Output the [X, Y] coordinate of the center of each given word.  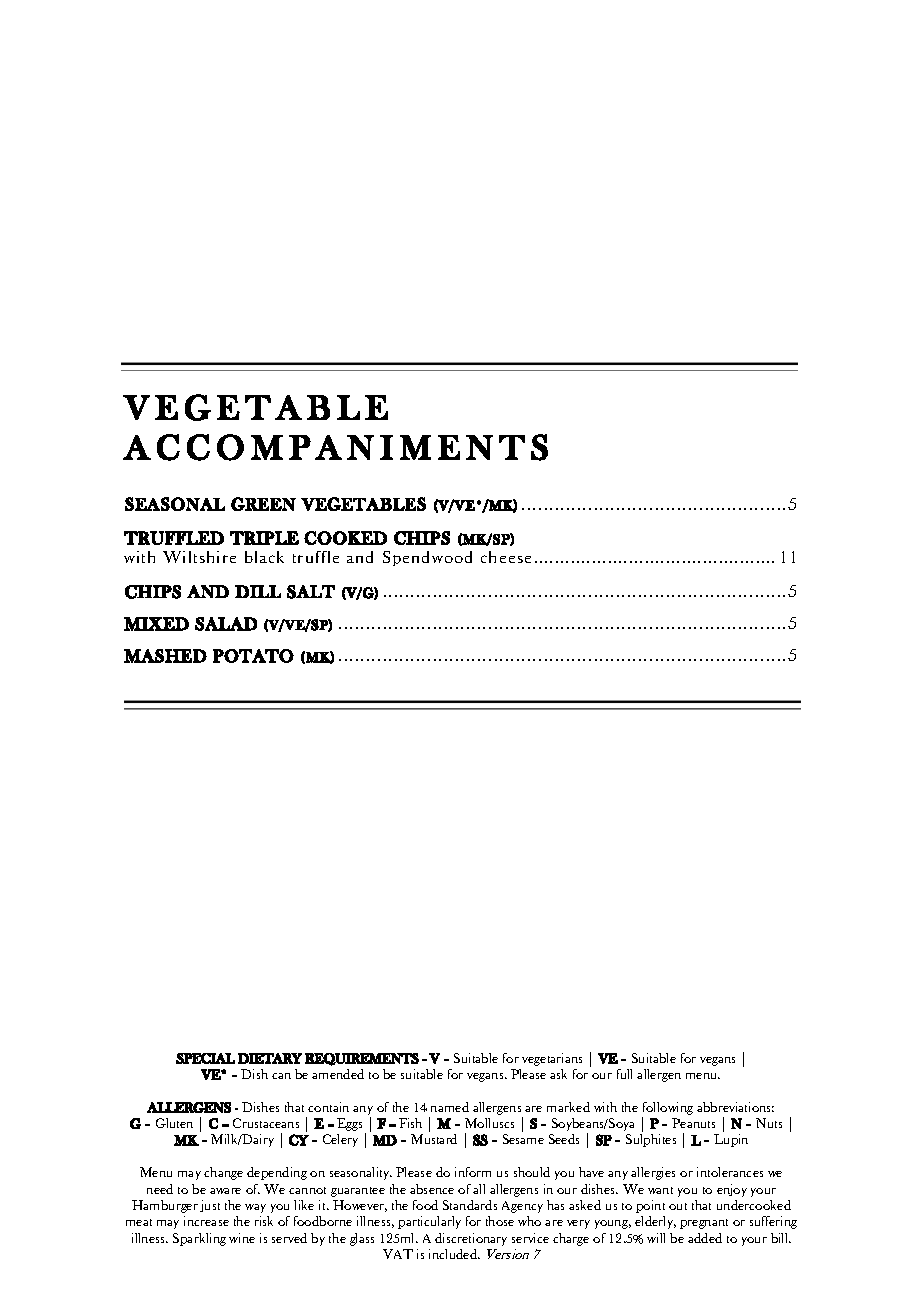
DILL [258, 591]
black [264, 557]
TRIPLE [264, 538]
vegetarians [552, 1059]
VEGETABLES [363, 504]
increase [206, 1221]
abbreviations [735, 1107]
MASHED [165, 656]
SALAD [226, 624]
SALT [311, 592]
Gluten [174, 1123]
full [624, 1074]
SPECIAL [205, 1058]
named [450, 1107]
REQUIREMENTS [362, 1059]
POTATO [253, 656]
